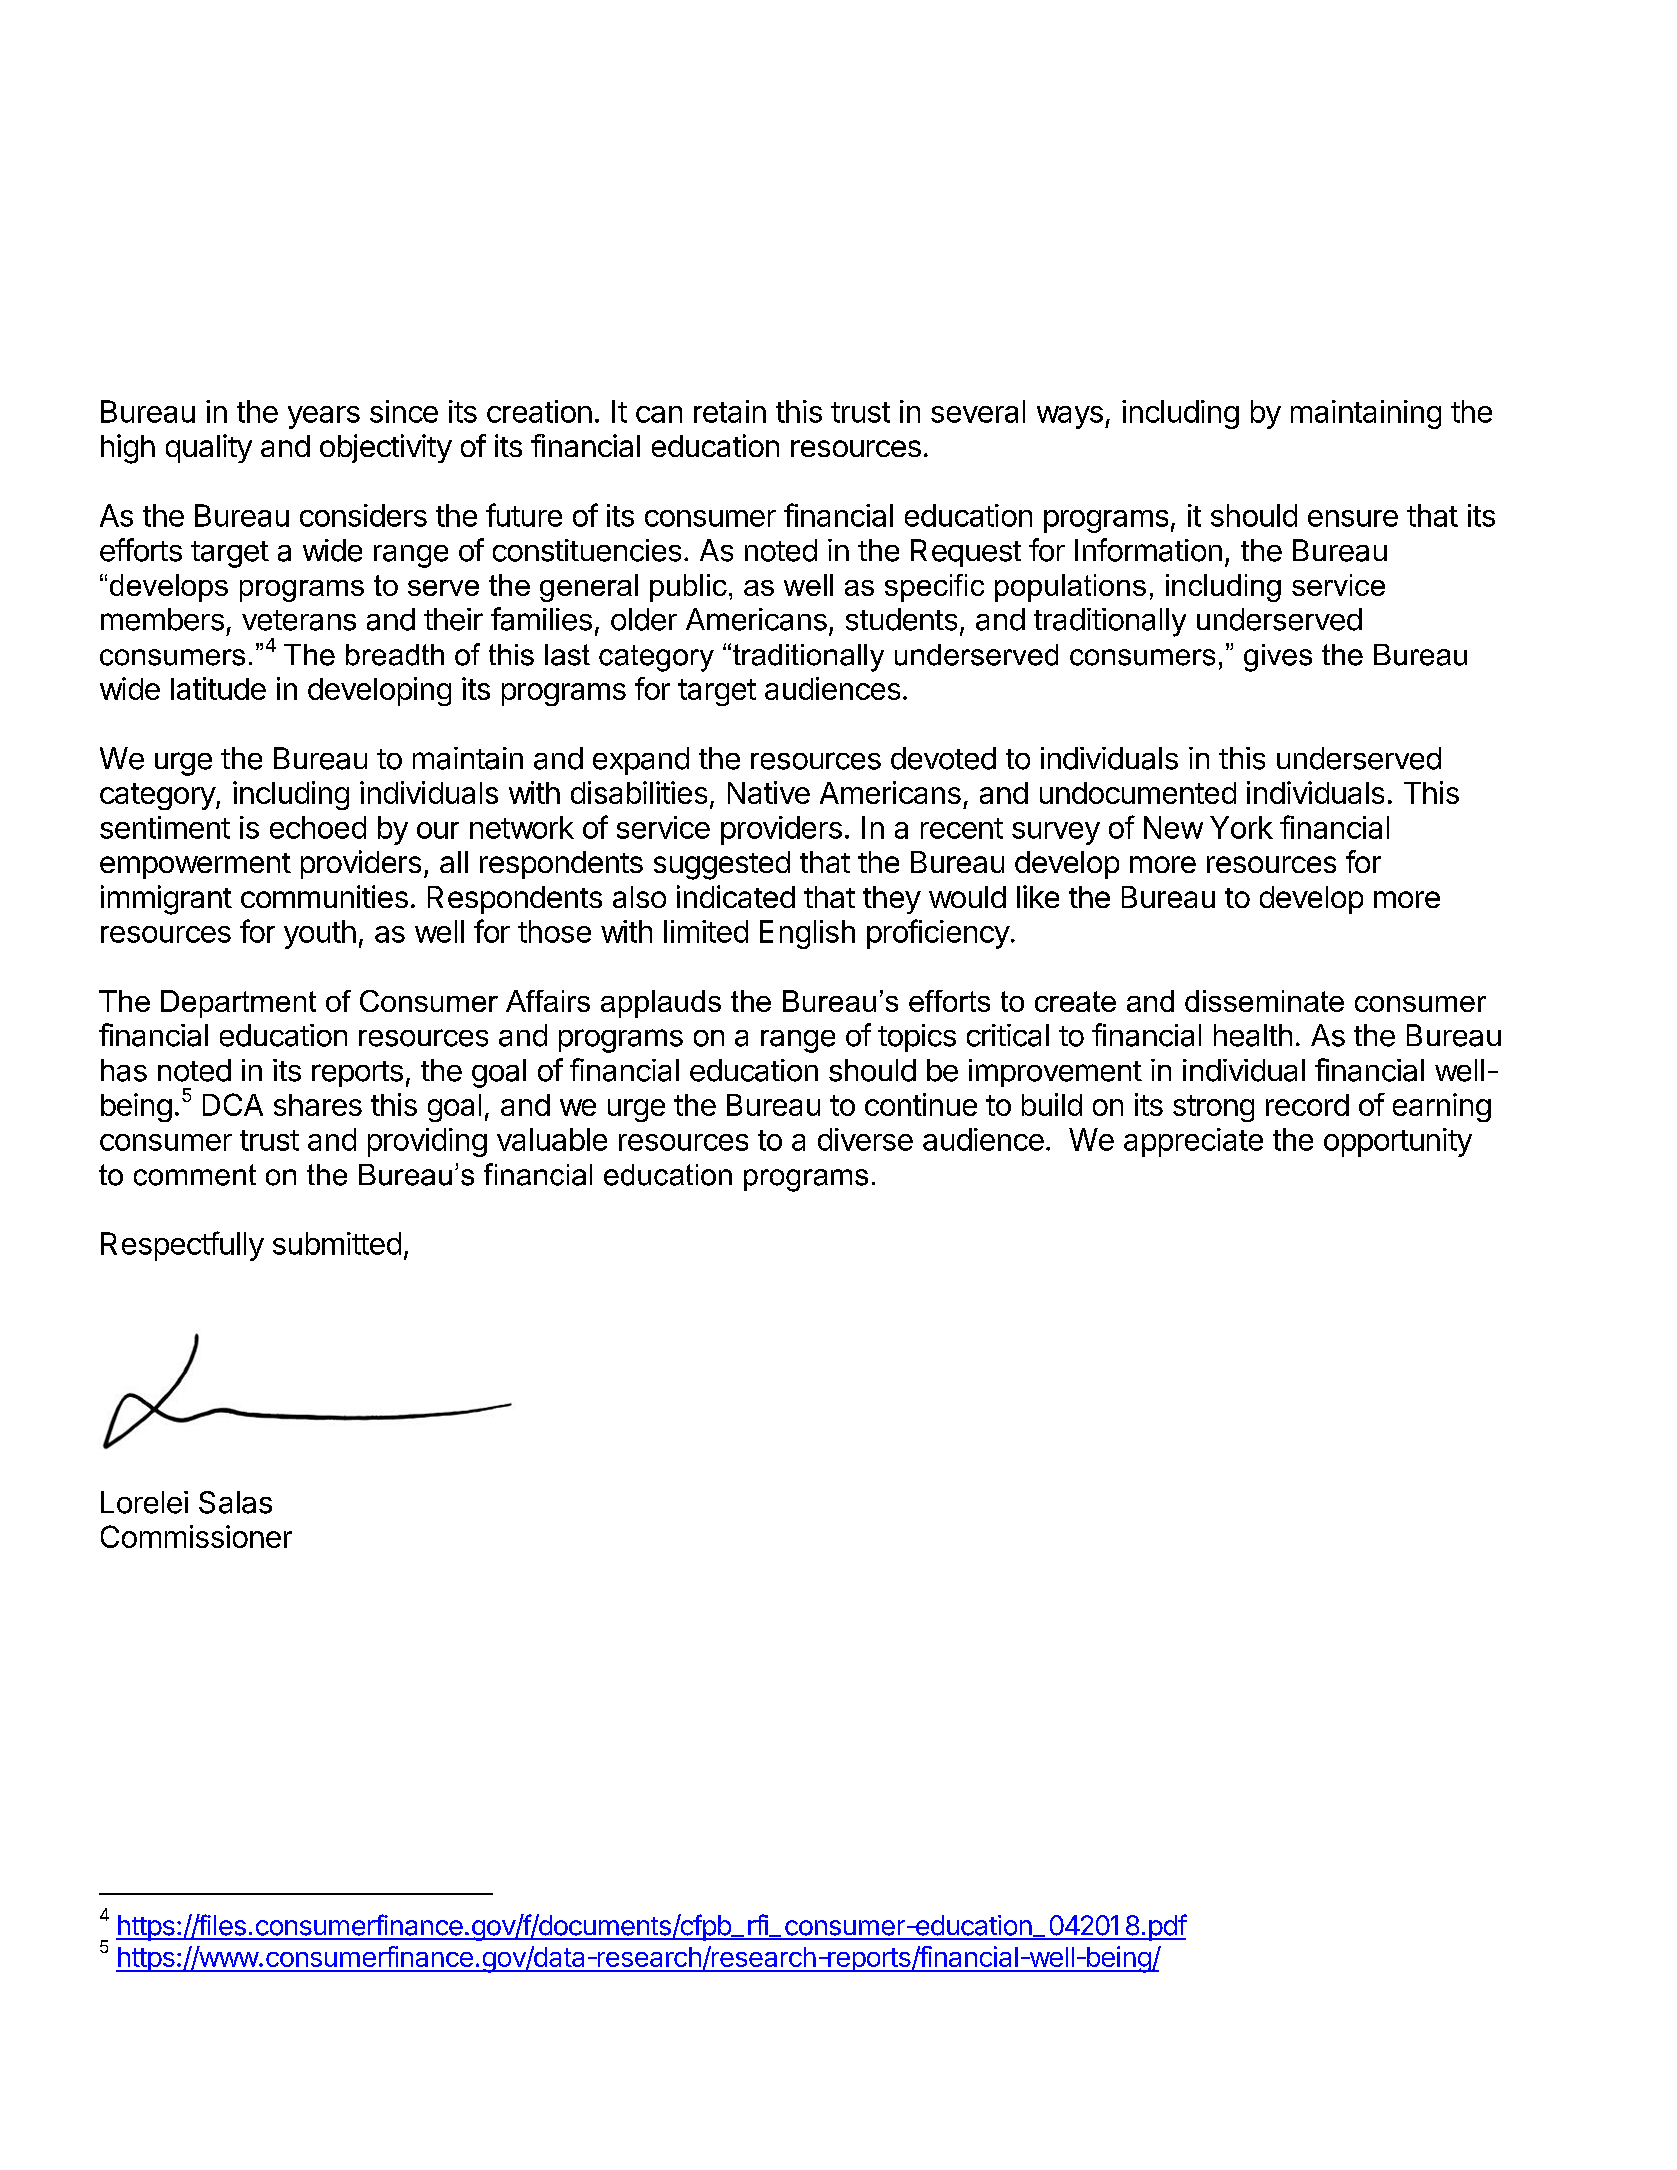  Describe the element at coordinates (299, 620) in the page. I see `veterans` at that location.
